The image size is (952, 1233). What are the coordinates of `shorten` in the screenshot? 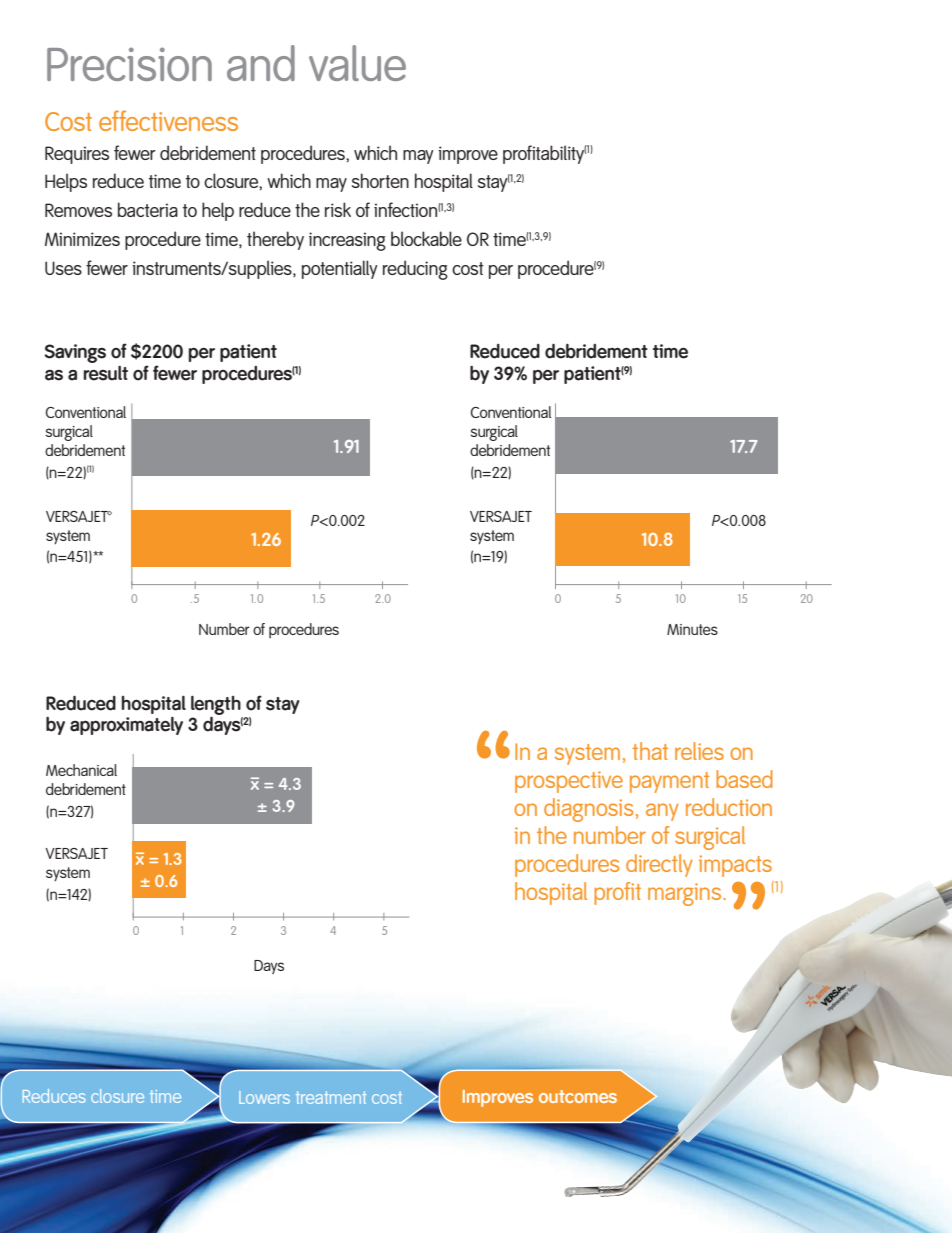 It's located at (380, 180).
